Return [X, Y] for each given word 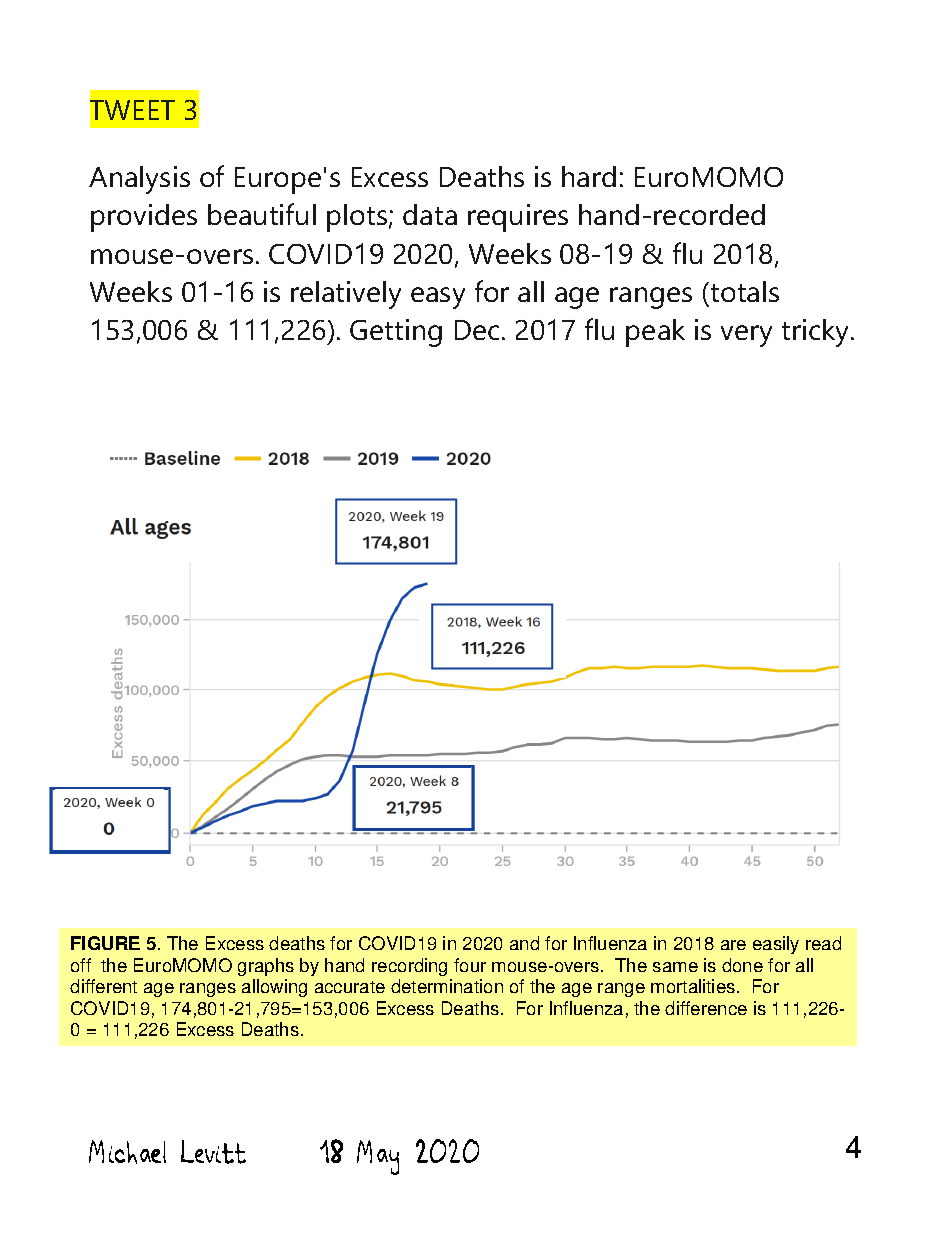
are [733, 945]
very [746, 336]
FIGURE [105, 943]
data [430, 214]
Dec [477, 330]
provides [144, 218]
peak [655, 333]
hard [589, 176]
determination [447, 986]
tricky [817, 333]
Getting [396, 333]
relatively [346, 295]
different [103, 986]
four [470, 965]
